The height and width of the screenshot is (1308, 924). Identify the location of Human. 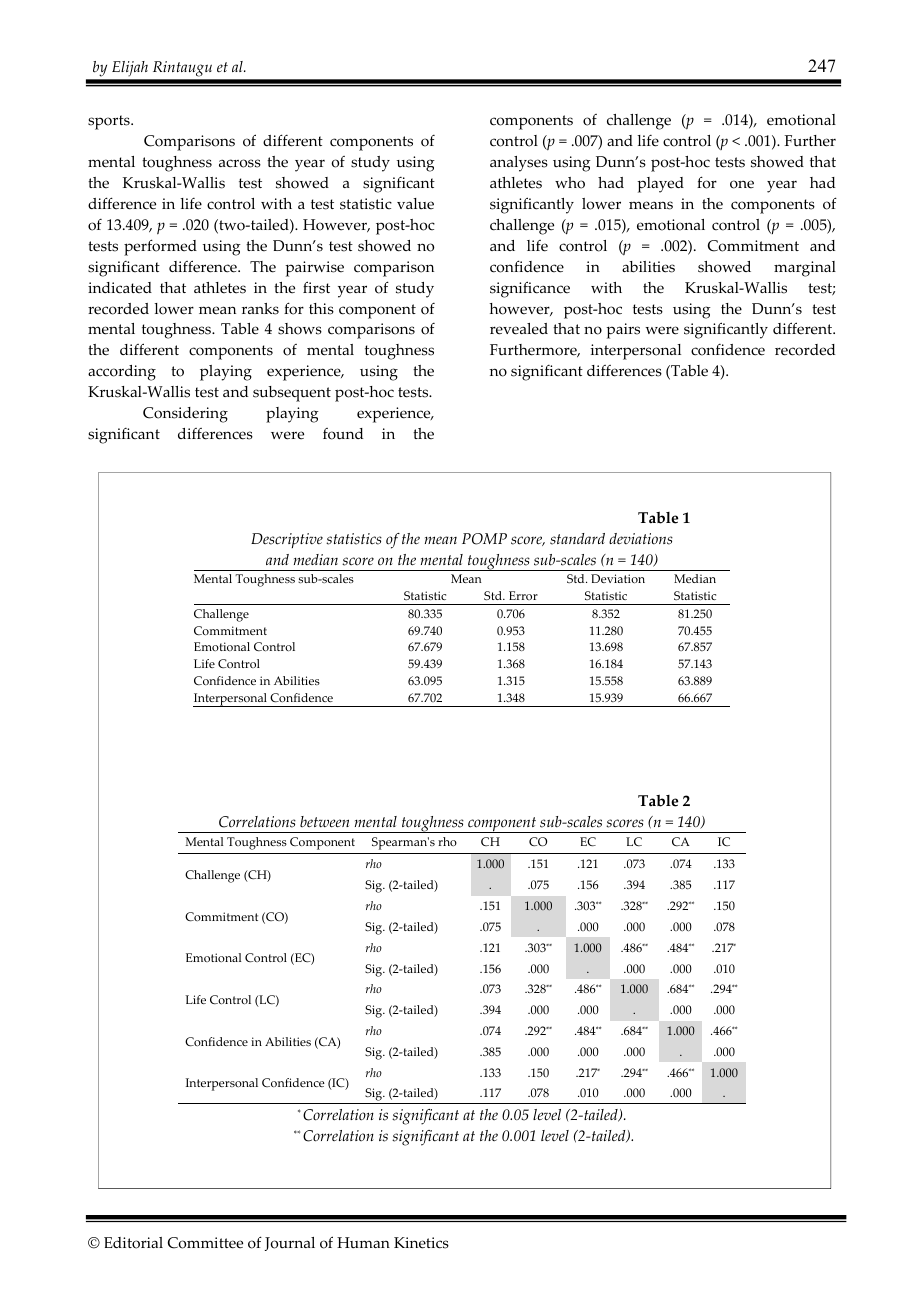
(363, 1243).
